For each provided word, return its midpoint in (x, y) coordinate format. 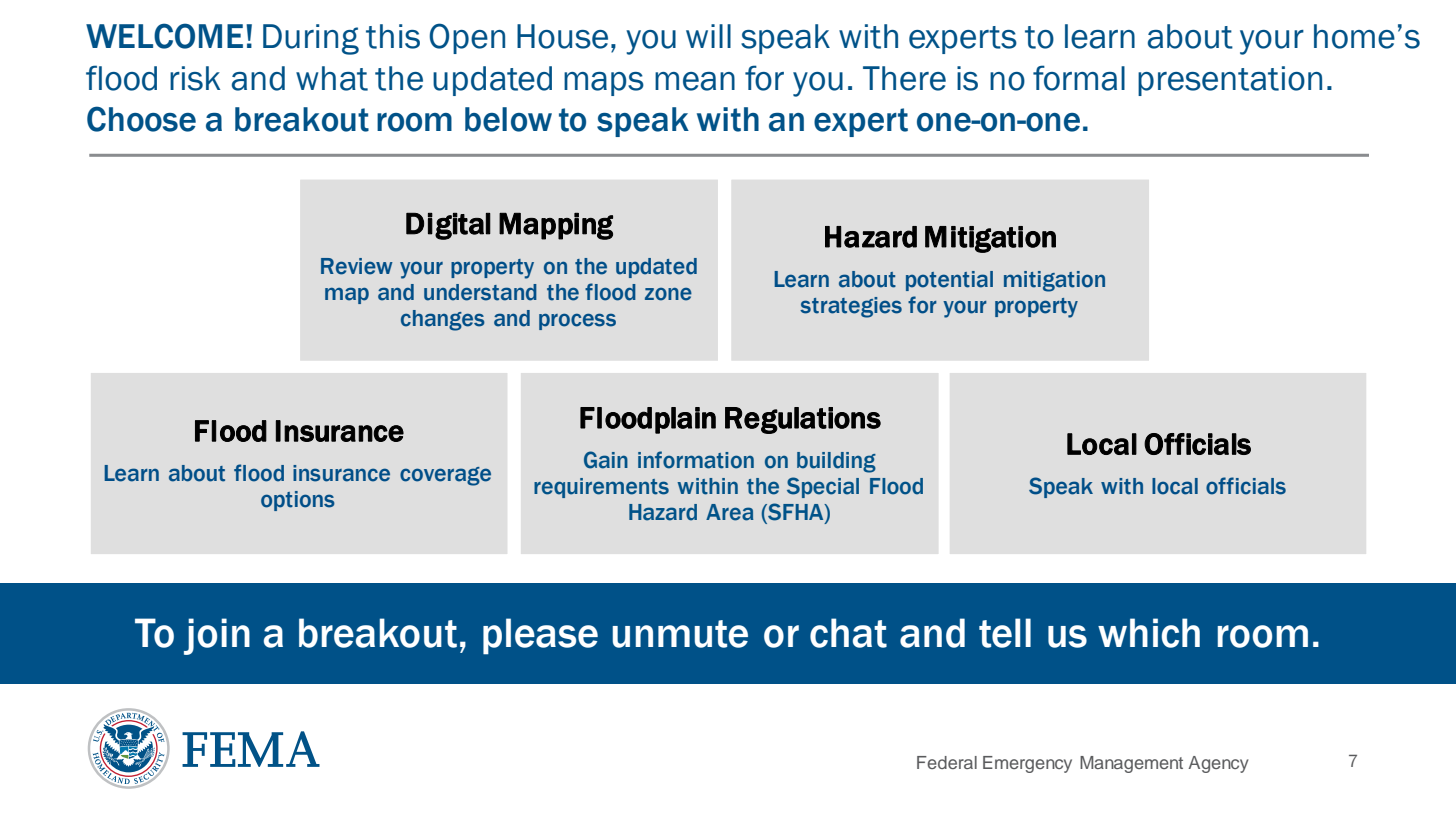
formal (1079, 78)
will (708, 36)
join (217, 636)
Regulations (803, 420)
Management (1131, 764)
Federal (947, 762)
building (836, 462)
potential (949, 281)
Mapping (556, 226)
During (311, 39)
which (1149, 633)
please (540, 636)
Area (729, 512)
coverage (445, 476)
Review (357, 266)
